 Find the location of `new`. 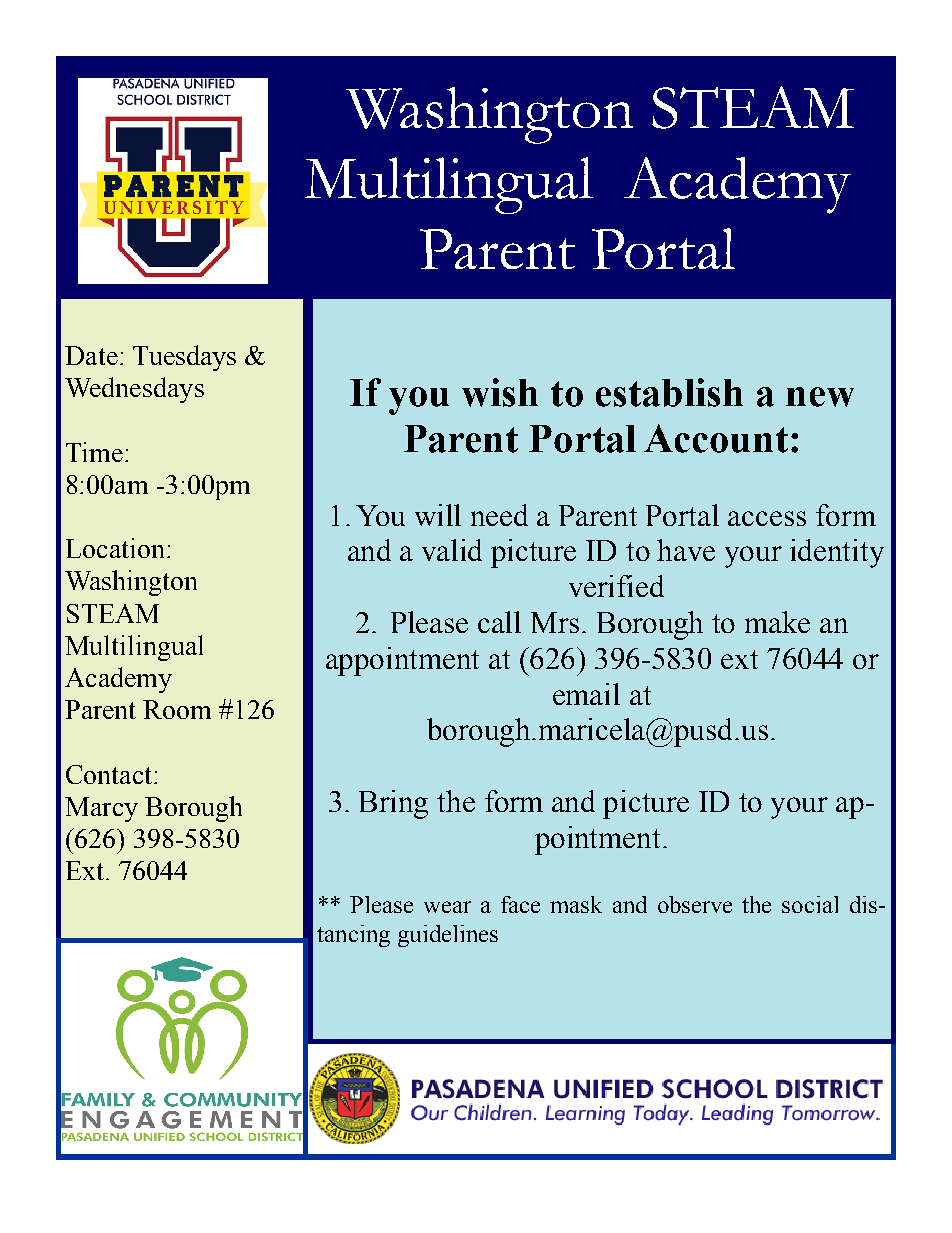

new is located at coordinates (820, 397).
